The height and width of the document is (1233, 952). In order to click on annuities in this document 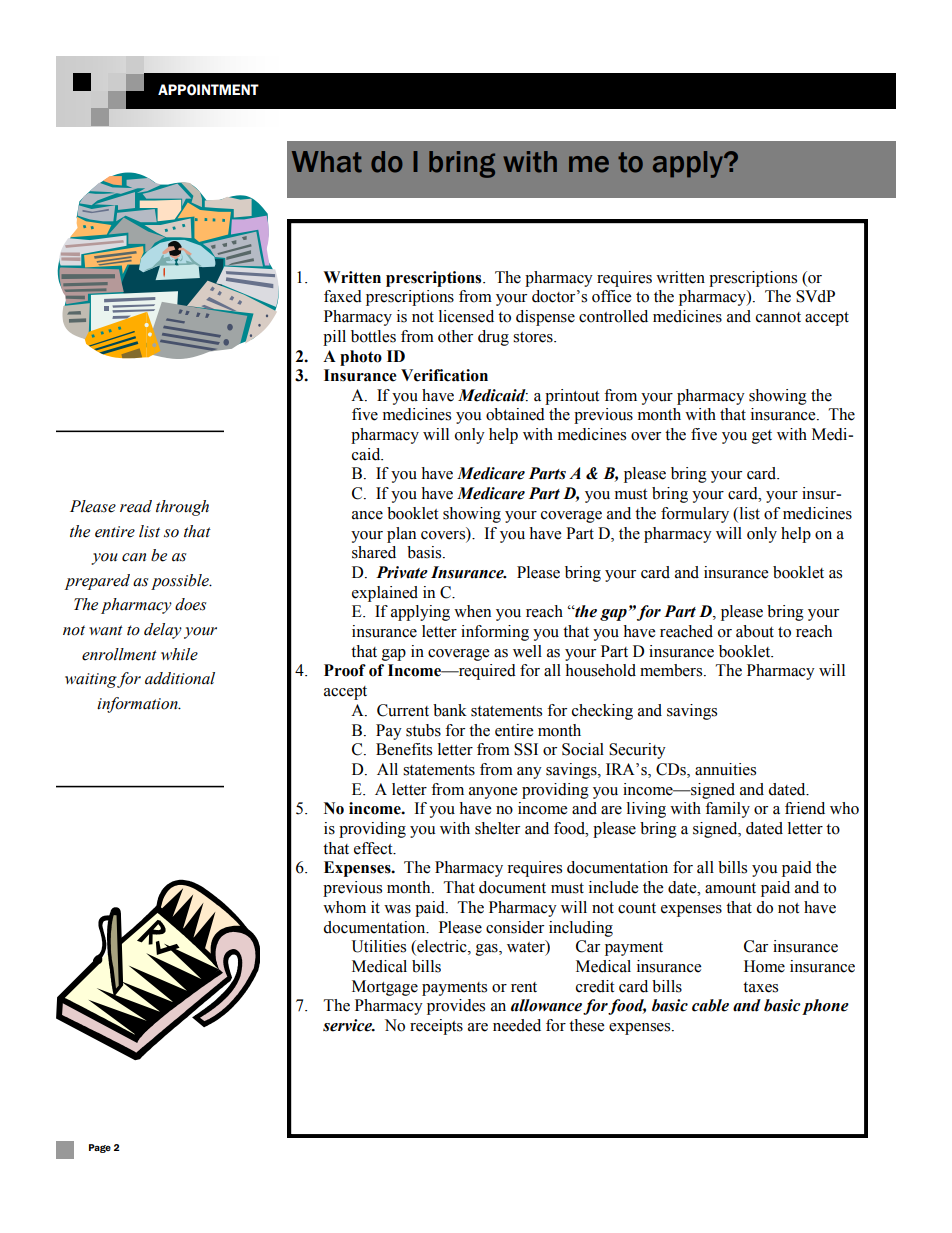, I will do `click(725, 769)`.
